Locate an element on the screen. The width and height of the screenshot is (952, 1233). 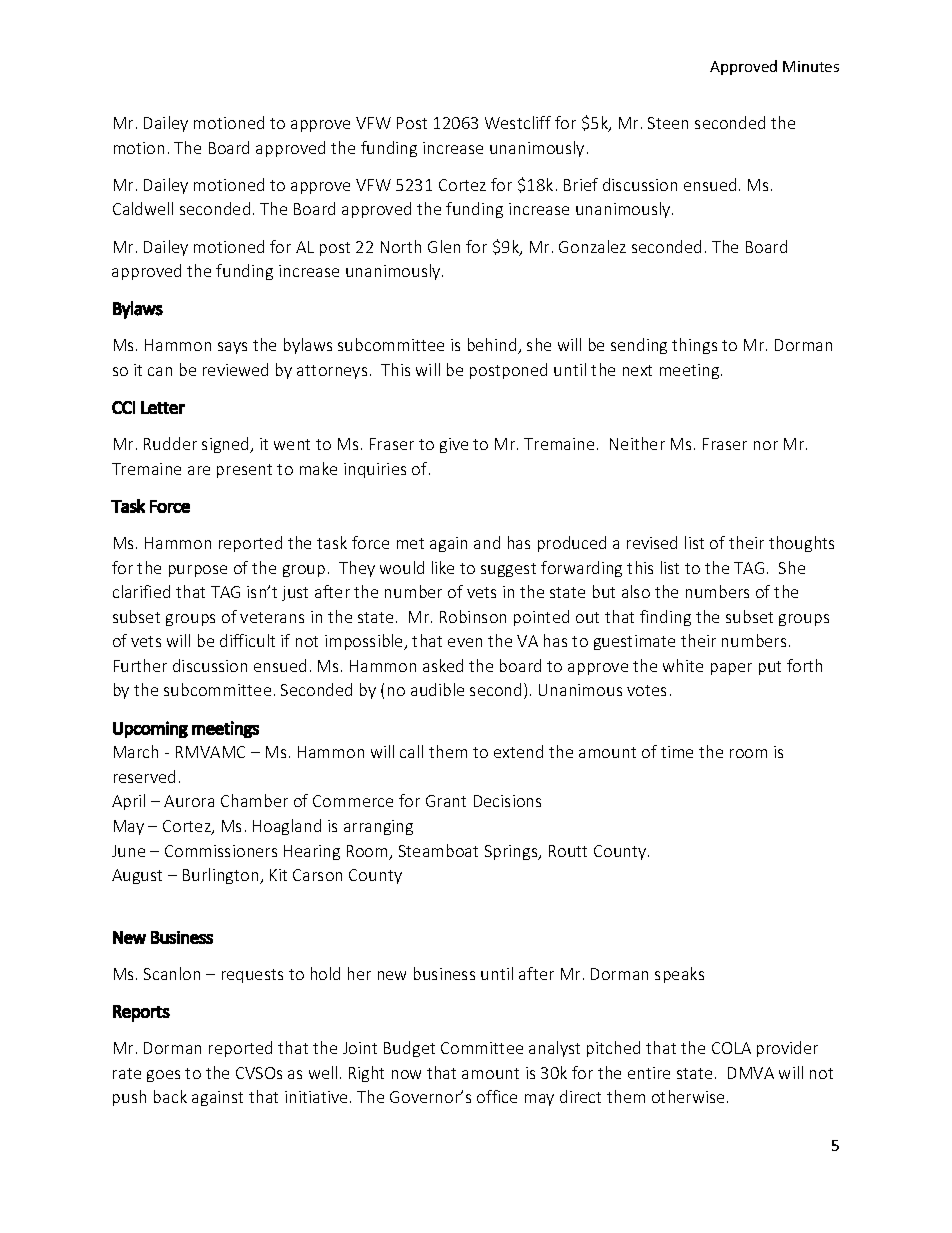
things is located at coordinates (694, 346).
